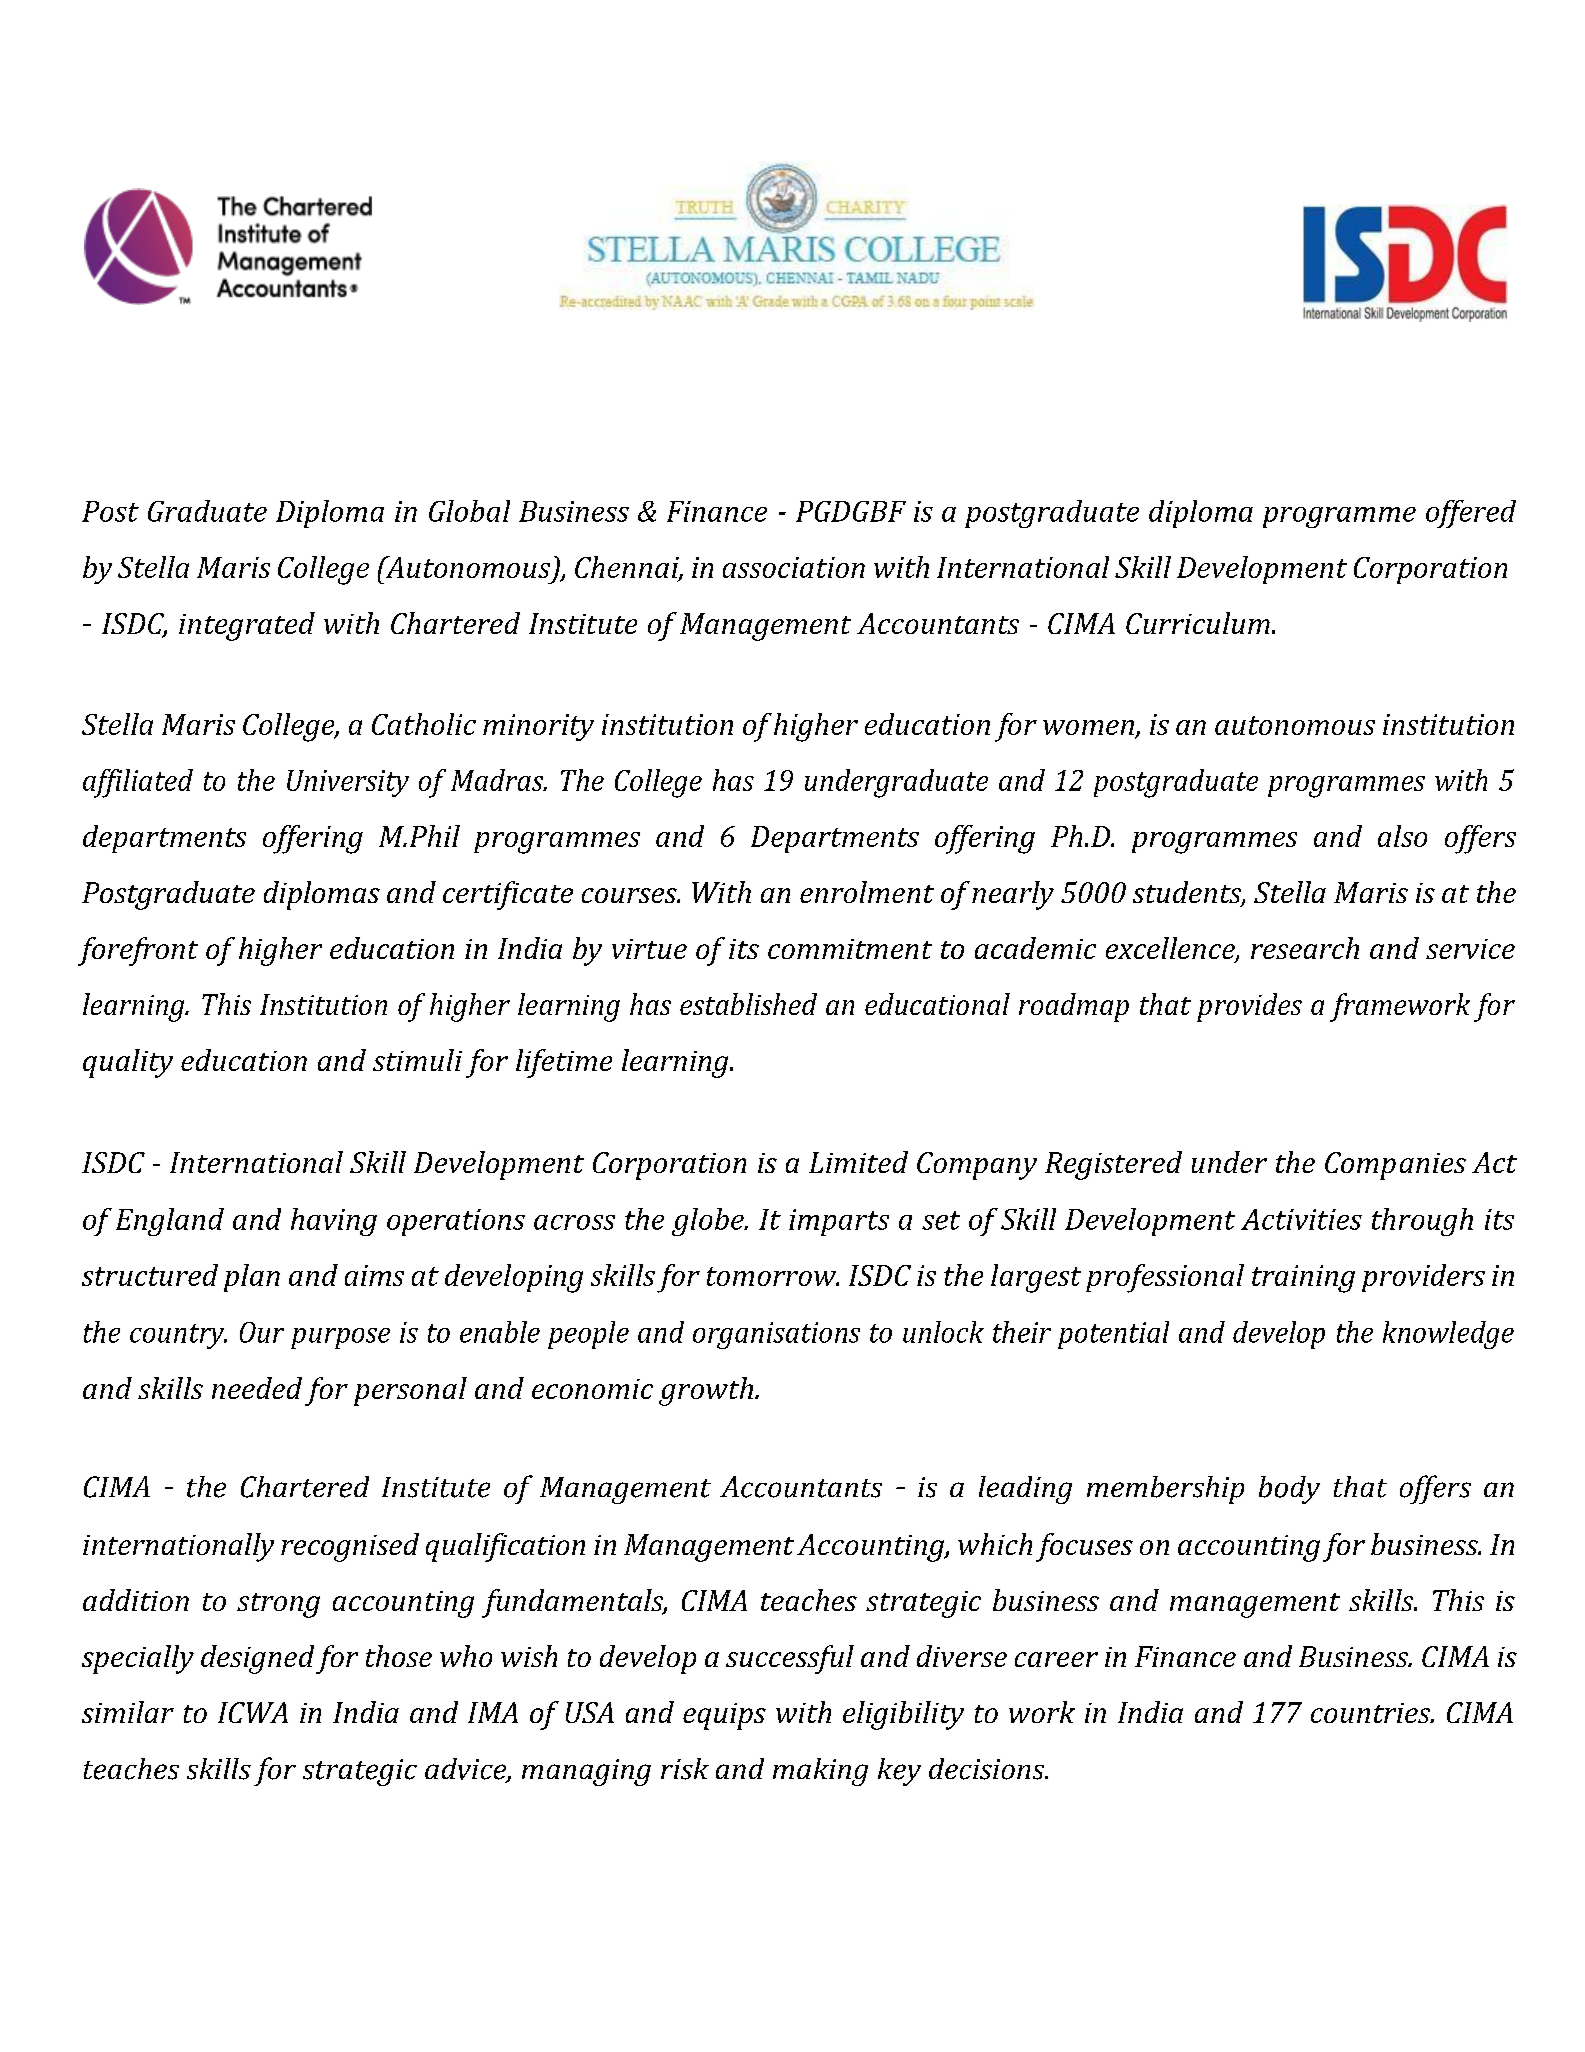  Describe the element at coordinates (334, 1222) in the document. I see `having` at that location.
